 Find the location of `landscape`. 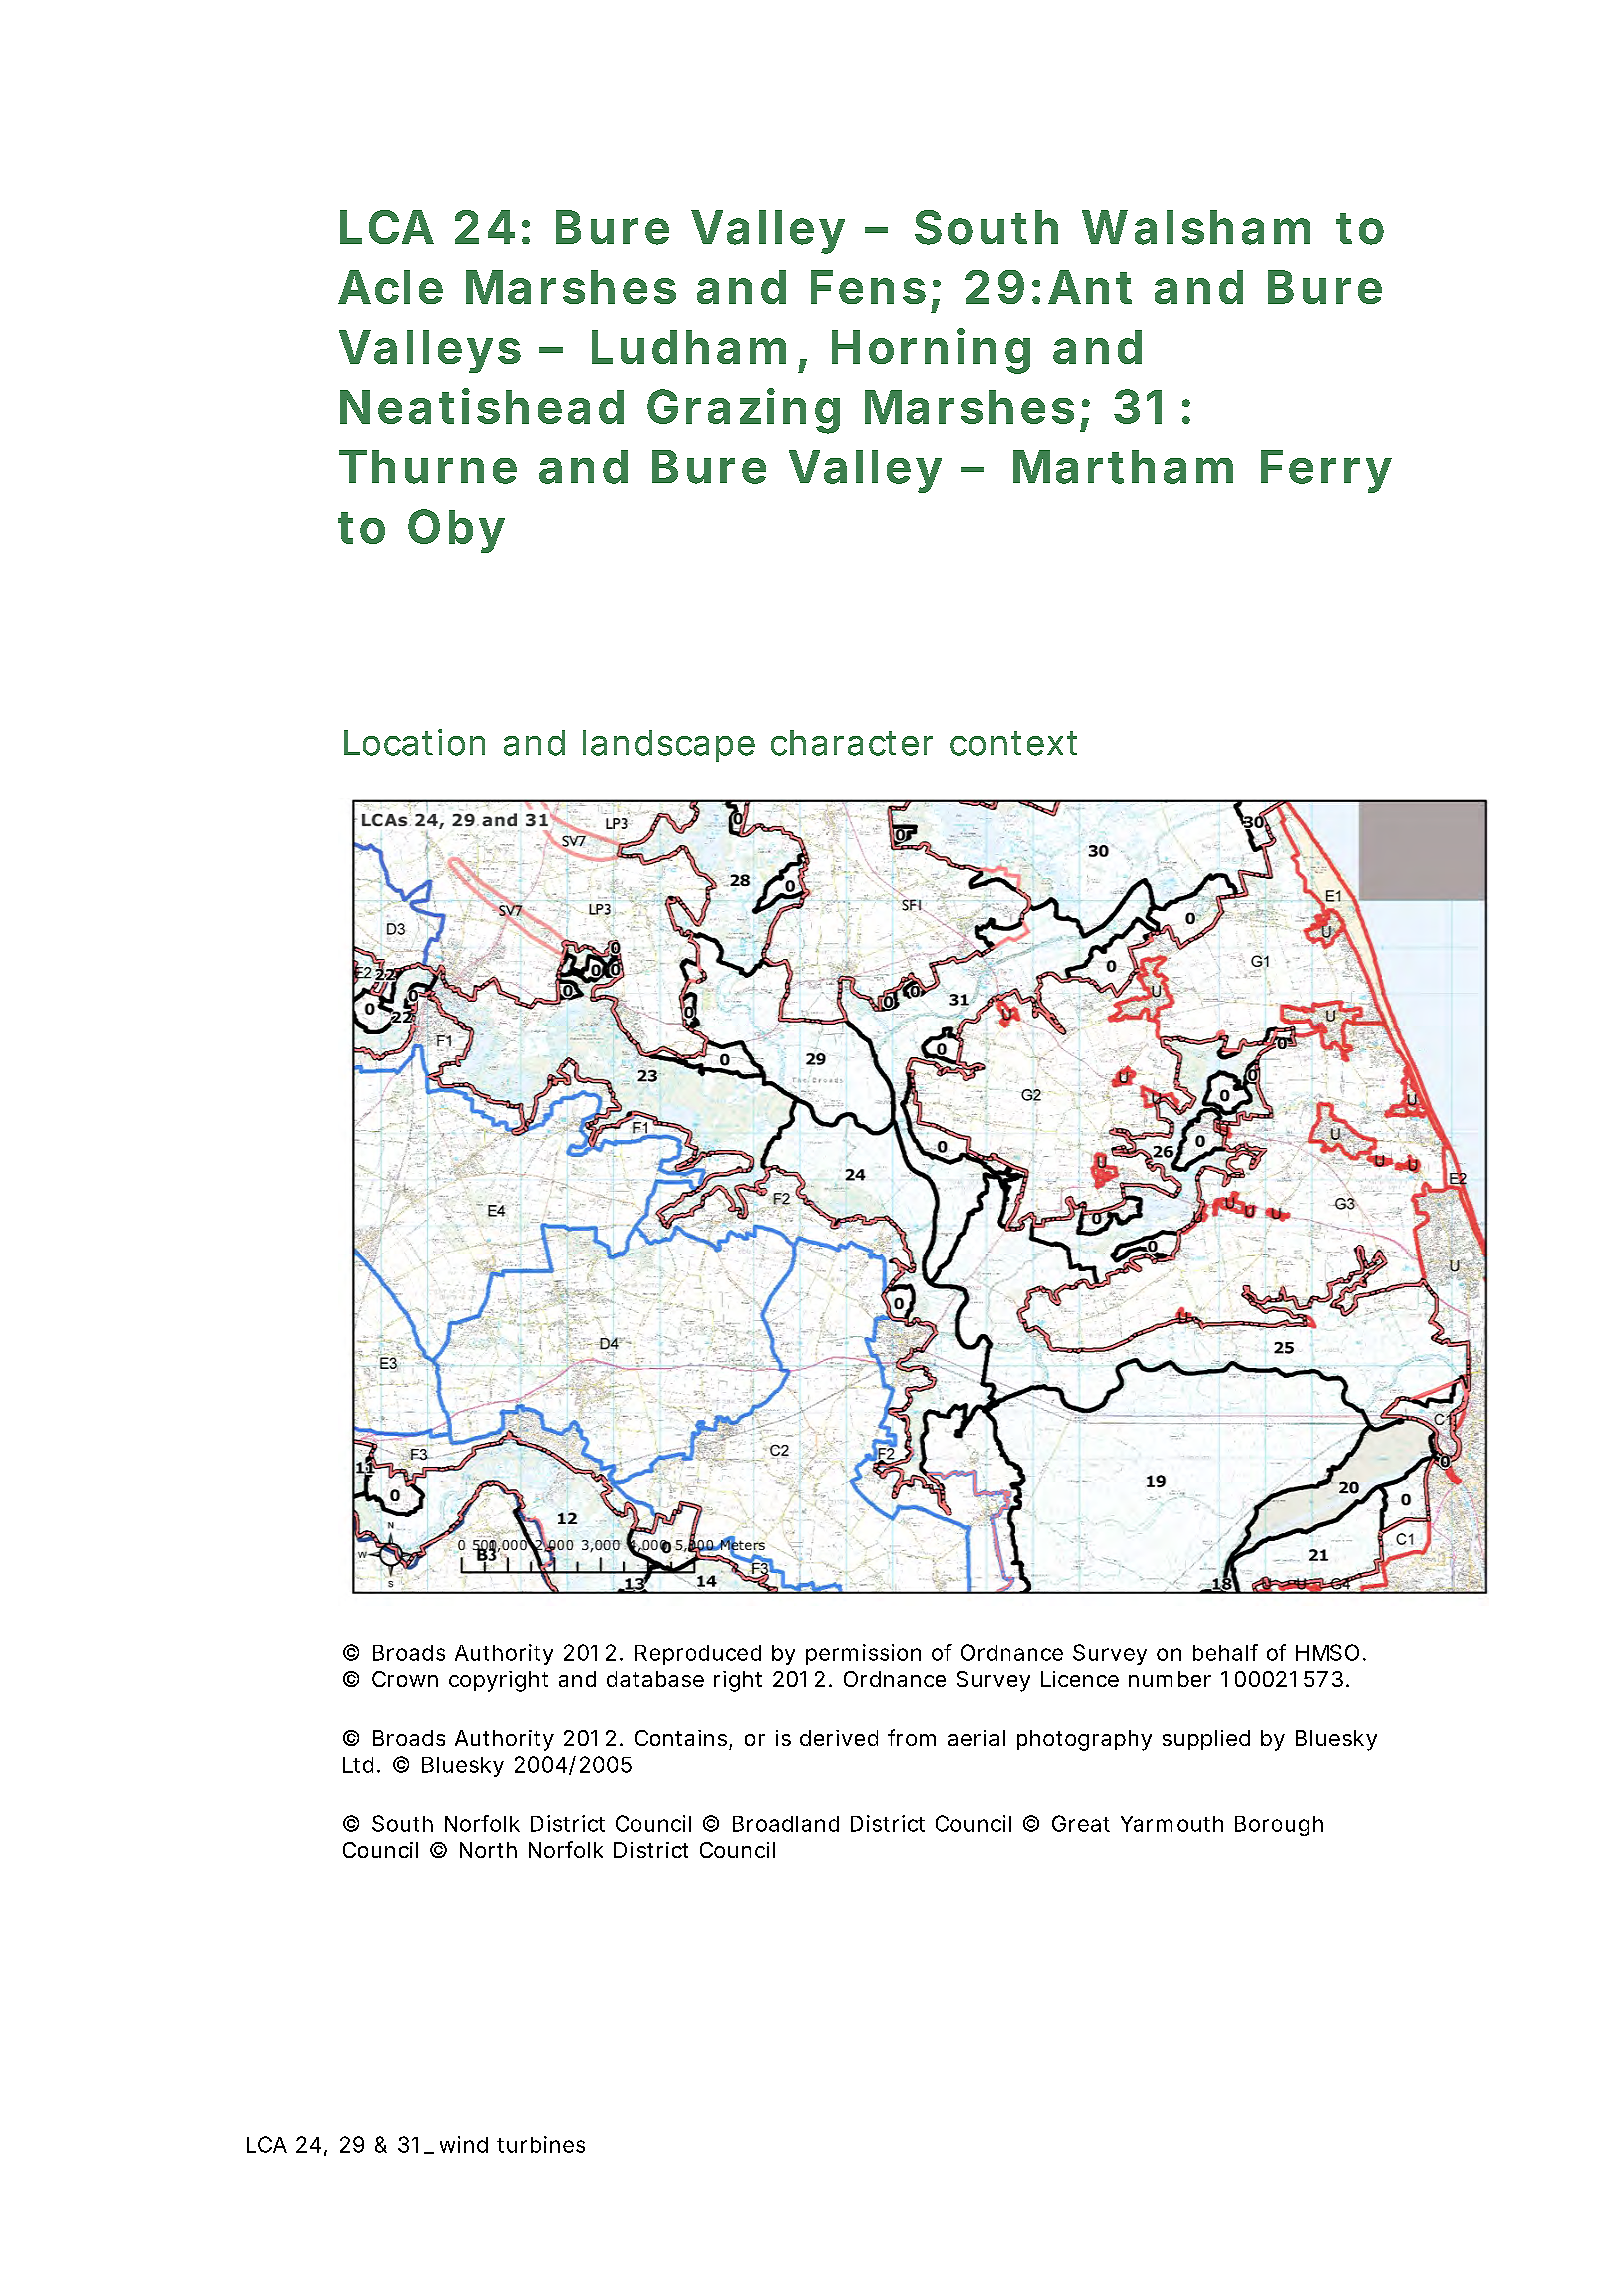

landscape is located at coordinates (669, 746).
